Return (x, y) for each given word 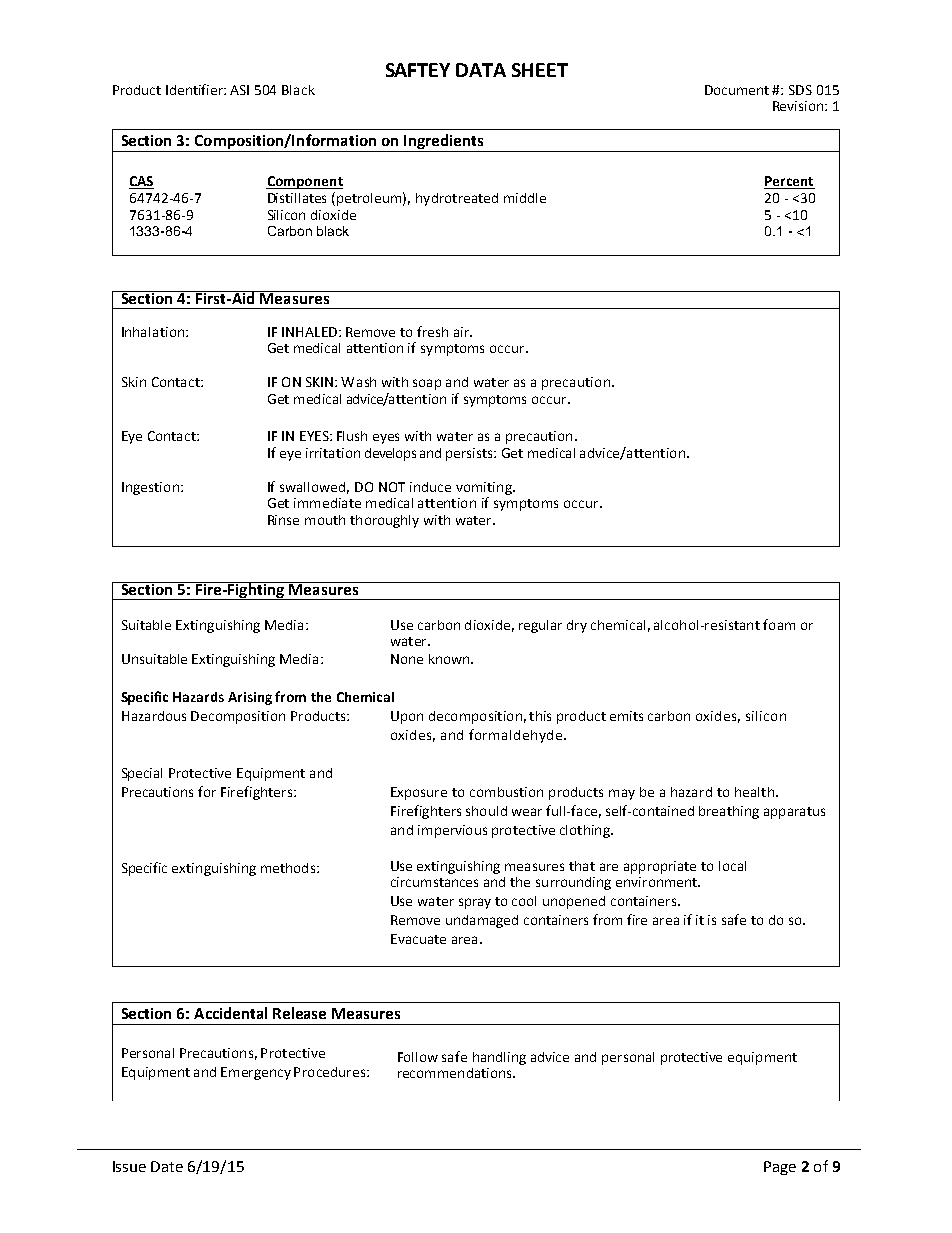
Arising (250, 698)
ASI (239, 90)
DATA (481, 70)
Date (167, 1166)
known (450, 659)
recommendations (456, 1073)
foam (779, 624)
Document (737, 90)
